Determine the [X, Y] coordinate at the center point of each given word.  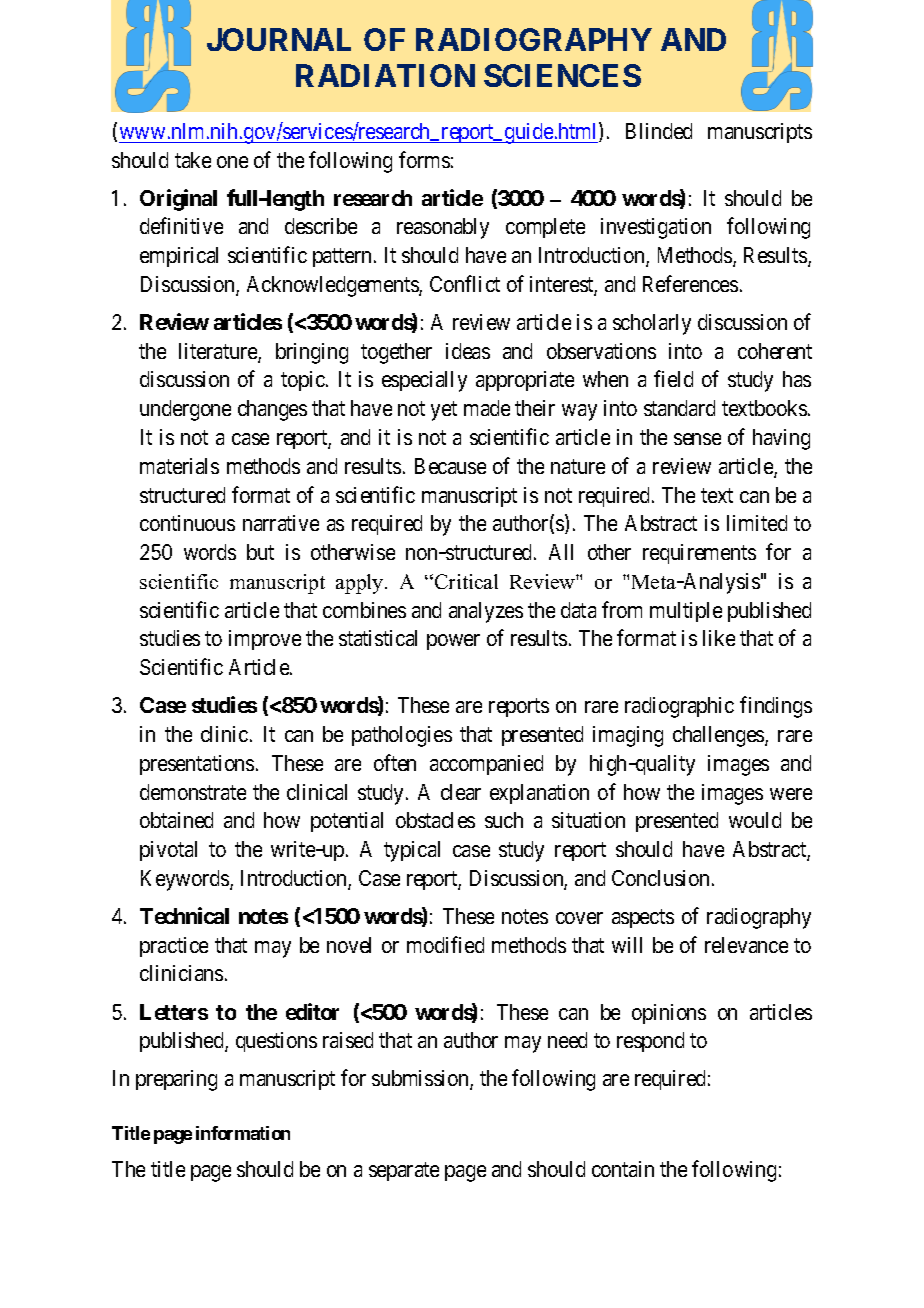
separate [404, 1172]
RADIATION [385, 75]
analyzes [486, 612]
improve [265, 640]
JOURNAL [279, 39]
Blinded [659, 131]
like [719, 638]
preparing [176, 1080]
